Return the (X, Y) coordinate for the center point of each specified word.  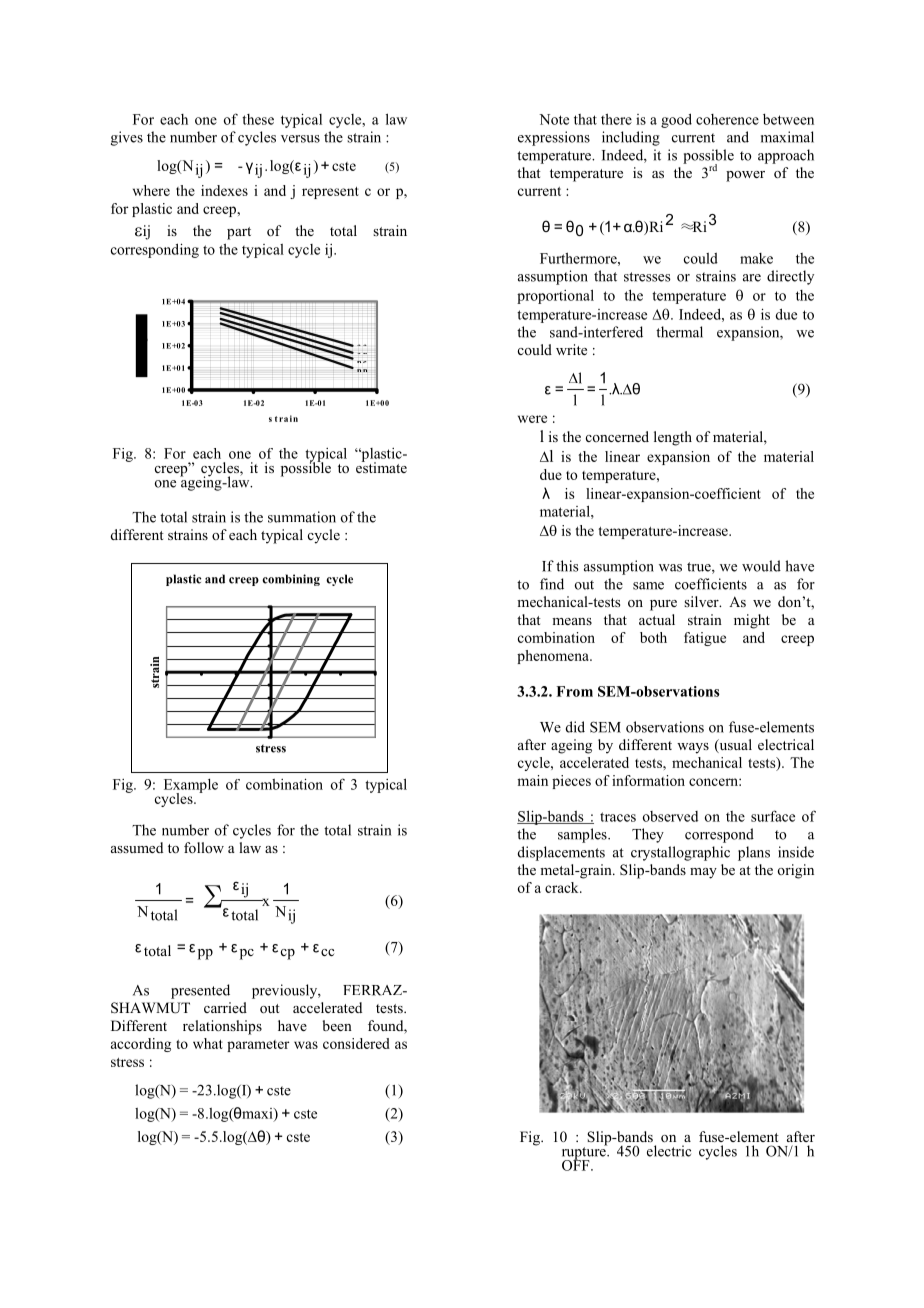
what (208, 1043)
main (532, 780)
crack (563, 887)
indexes (224, 190)
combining (291, 580)
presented (200, 991)
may (703, 873)
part (239, 233)
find (552, 584)
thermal (679, 332)
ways (693, 748)
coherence (727, 119)
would (761, 566)
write (571, 349)
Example (191, 787)
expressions (554, 138)
